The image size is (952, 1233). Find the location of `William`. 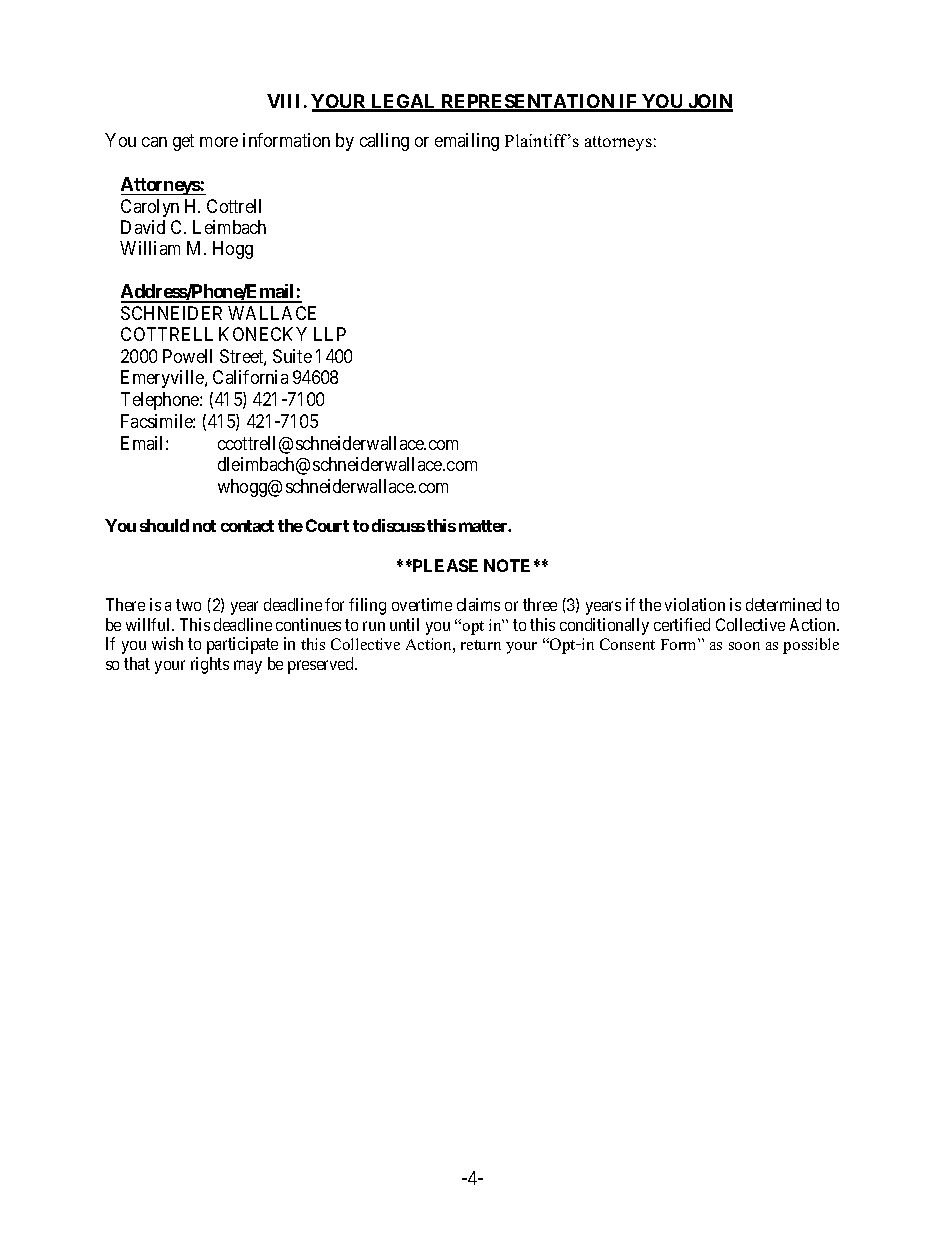

William is located at coordinates (150, 248).
